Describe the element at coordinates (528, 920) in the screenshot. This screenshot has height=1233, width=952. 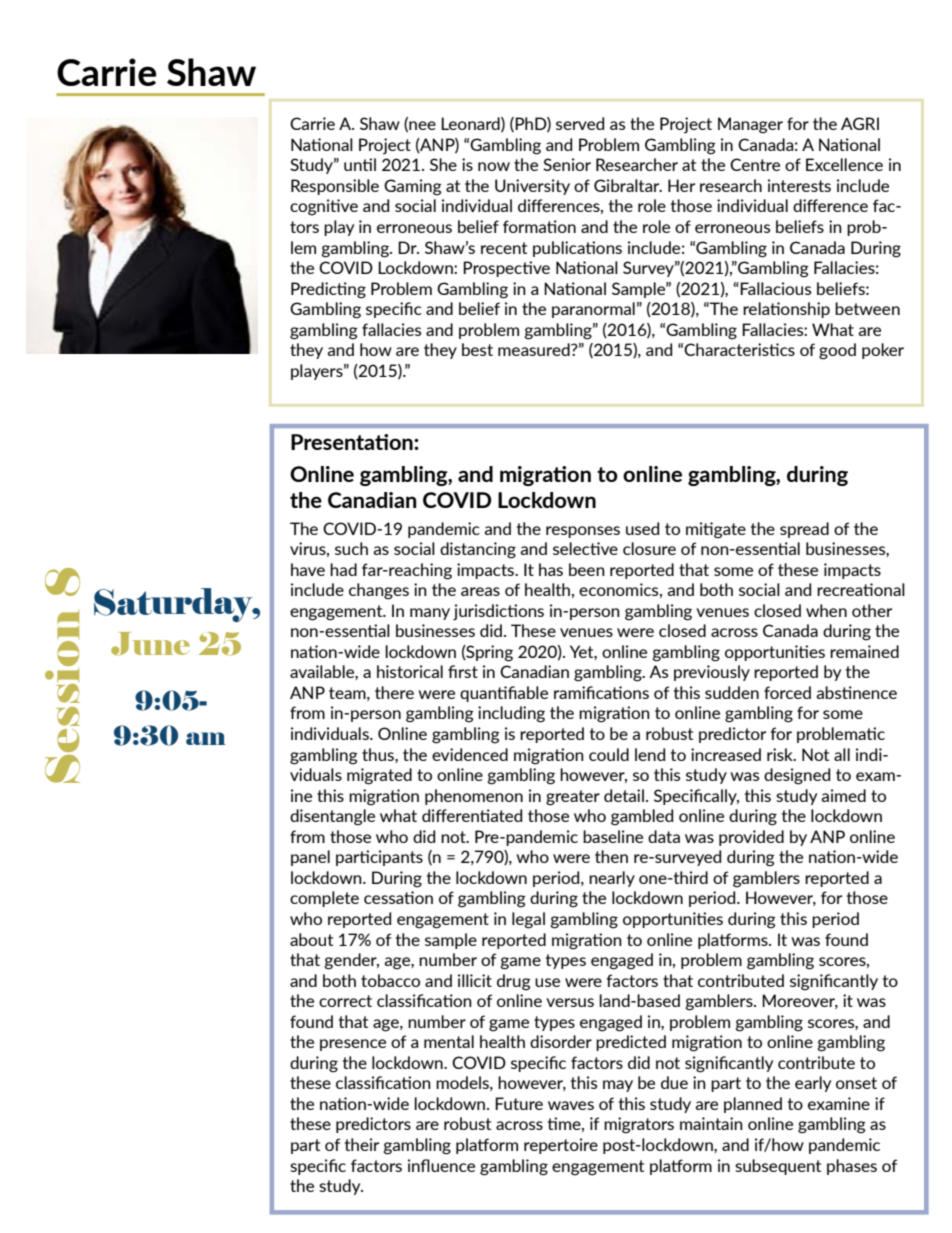
I see `legal` at that location.
